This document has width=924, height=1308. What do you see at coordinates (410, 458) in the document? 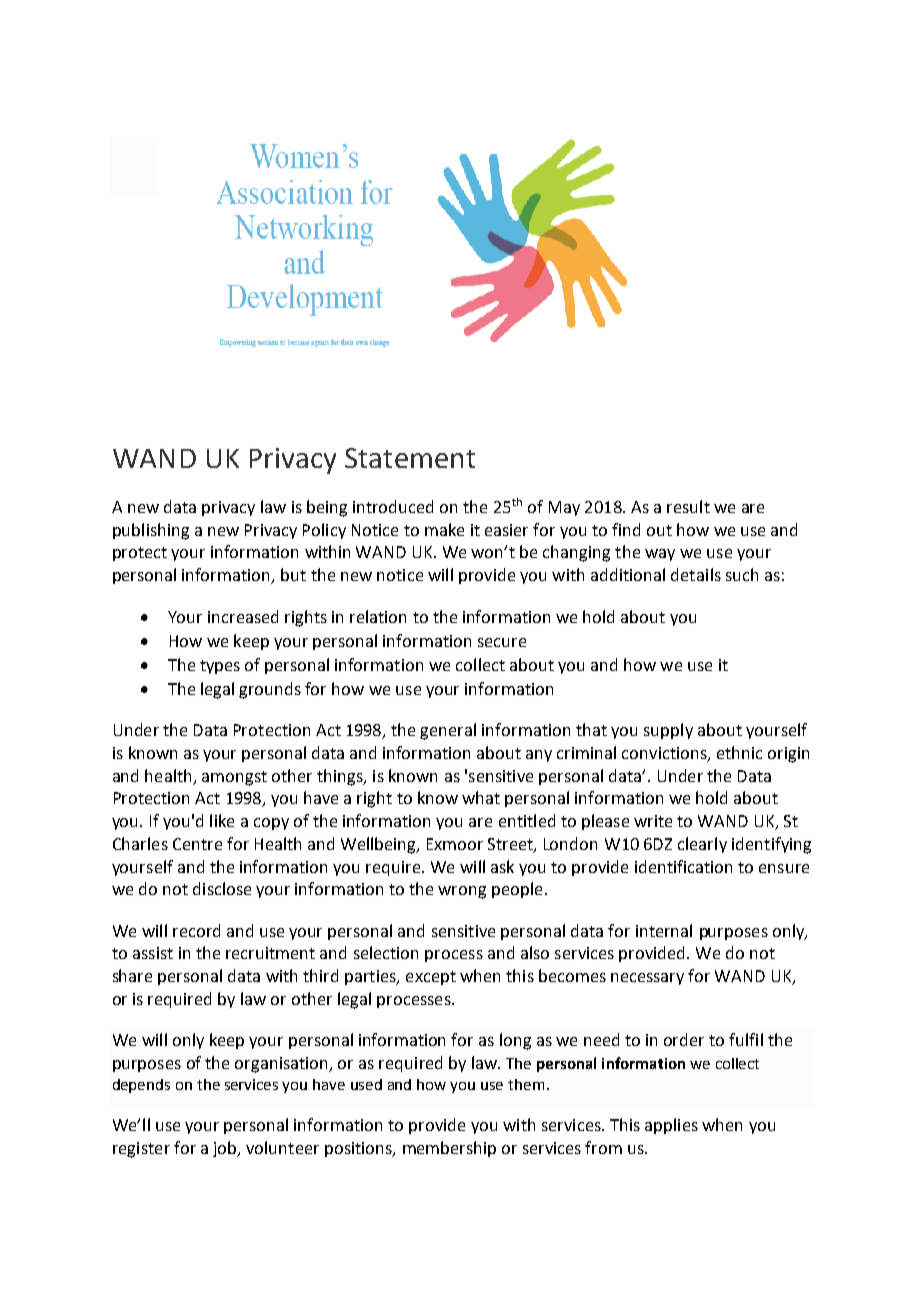
I see `Statement` at bounding box center [410, 458].
